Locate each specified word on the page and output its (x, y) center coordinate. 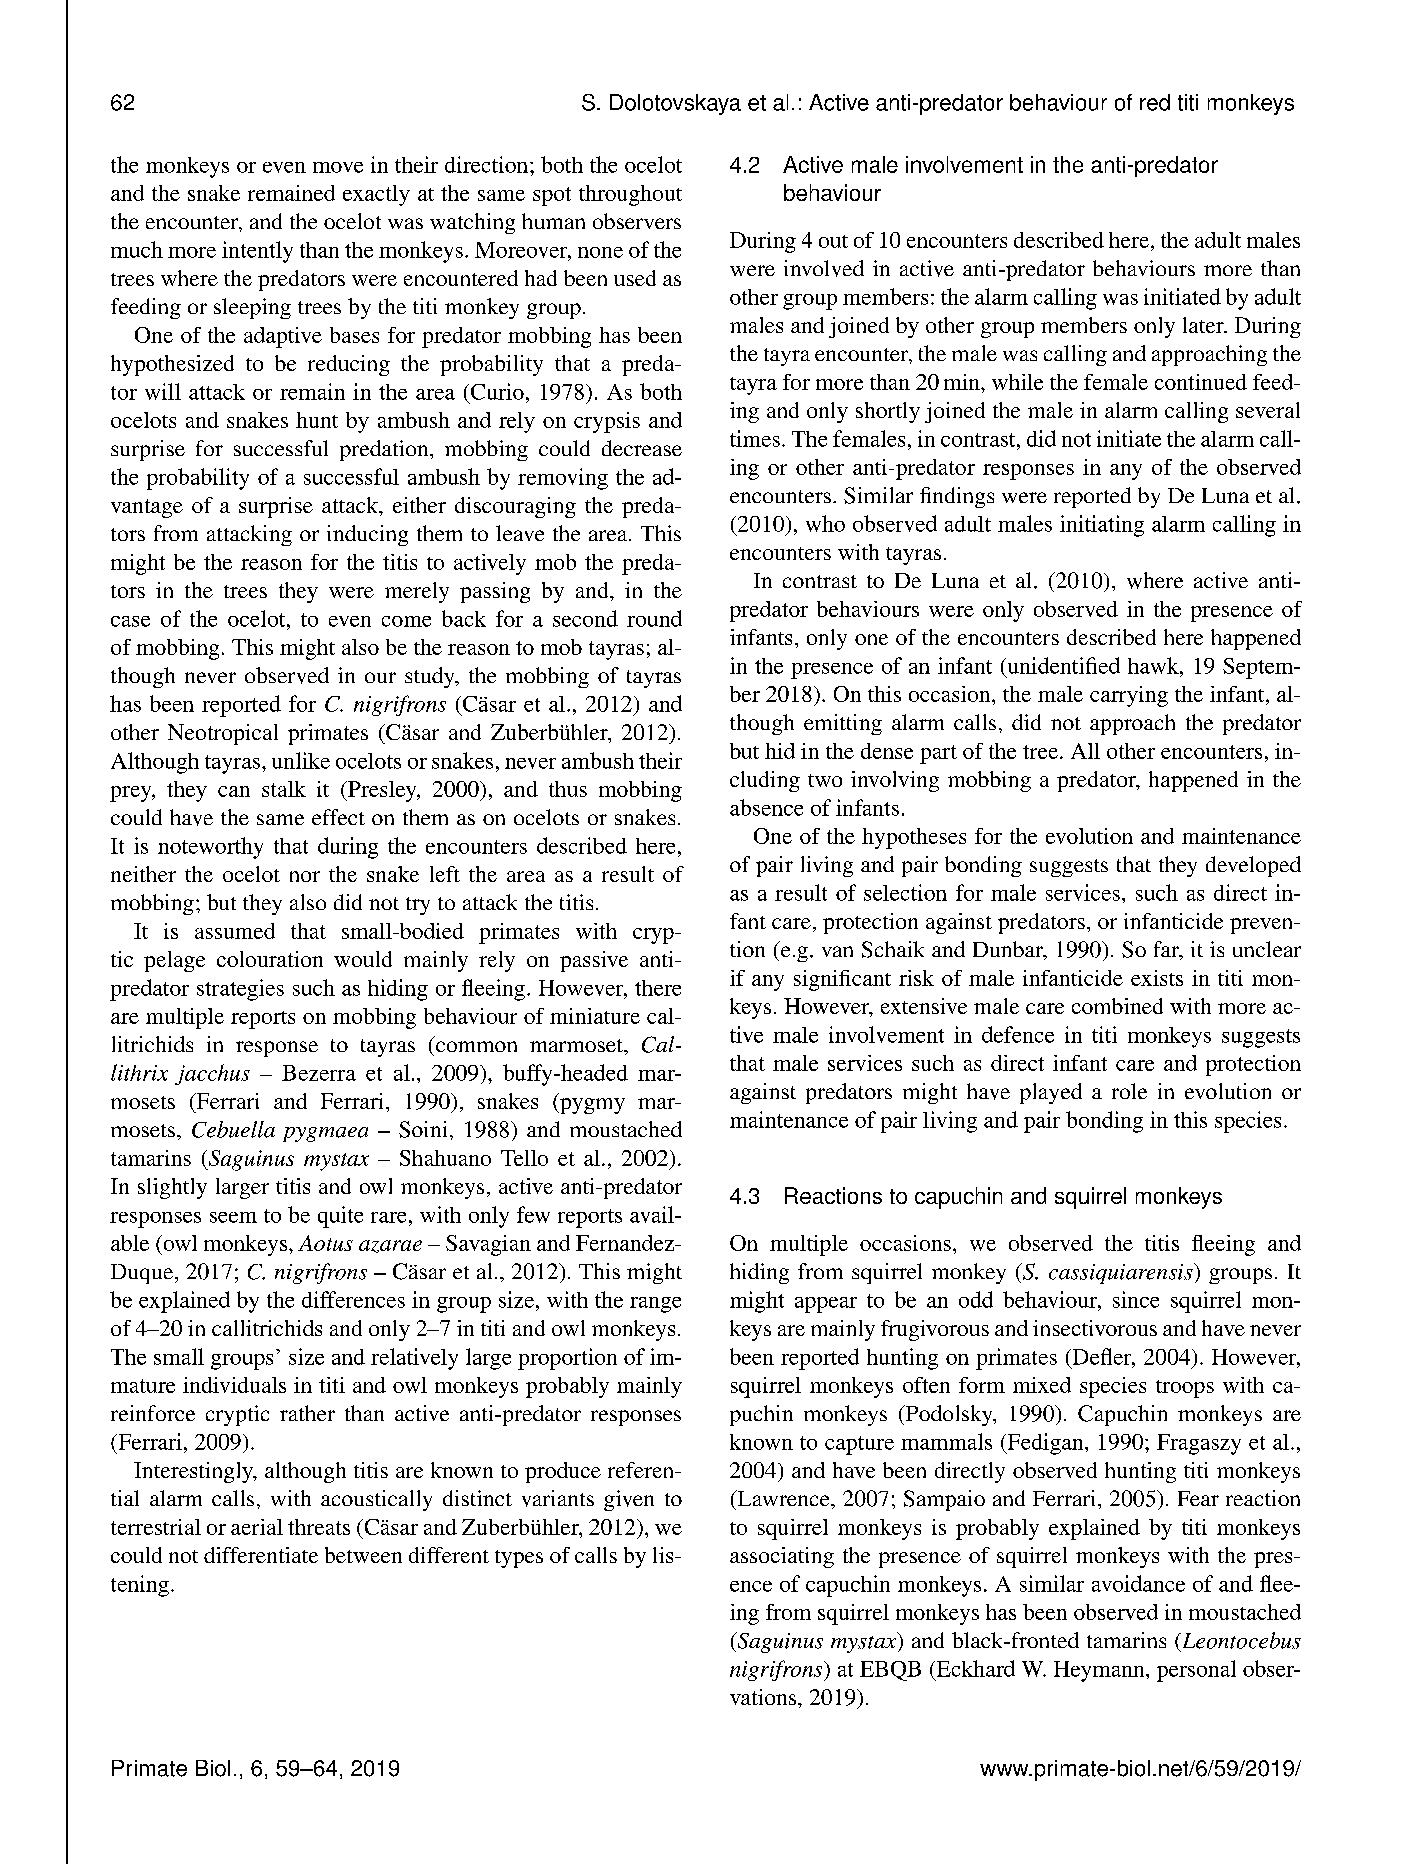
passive (594, 961)
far (1167, 950)
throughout (630, 195)
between (363, 1555)
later (1204, 325)
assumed (235, 931)
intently (257, 252)
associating (782, 1557)
